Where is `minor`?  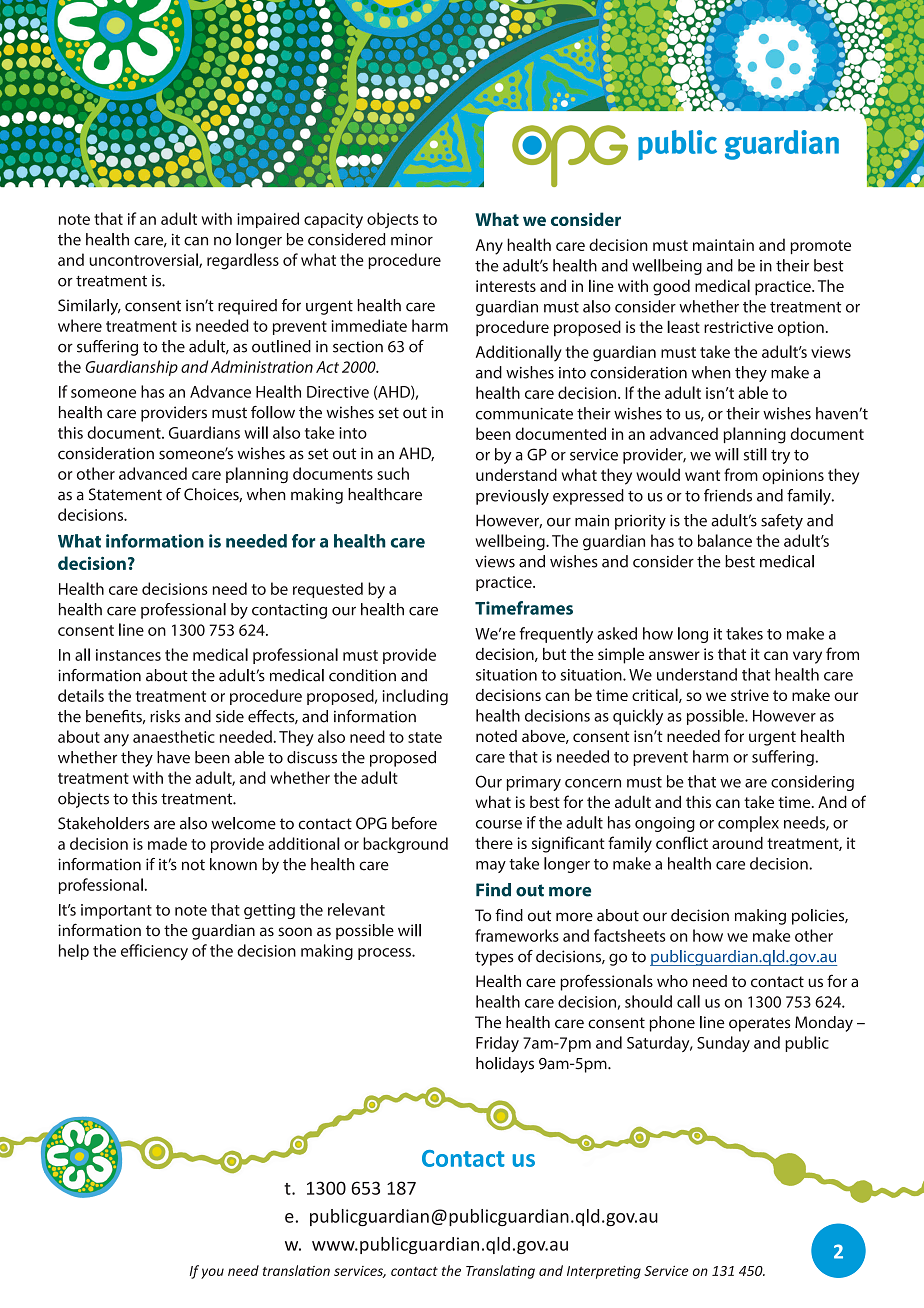 minor is located at coordinates (412, 239).
